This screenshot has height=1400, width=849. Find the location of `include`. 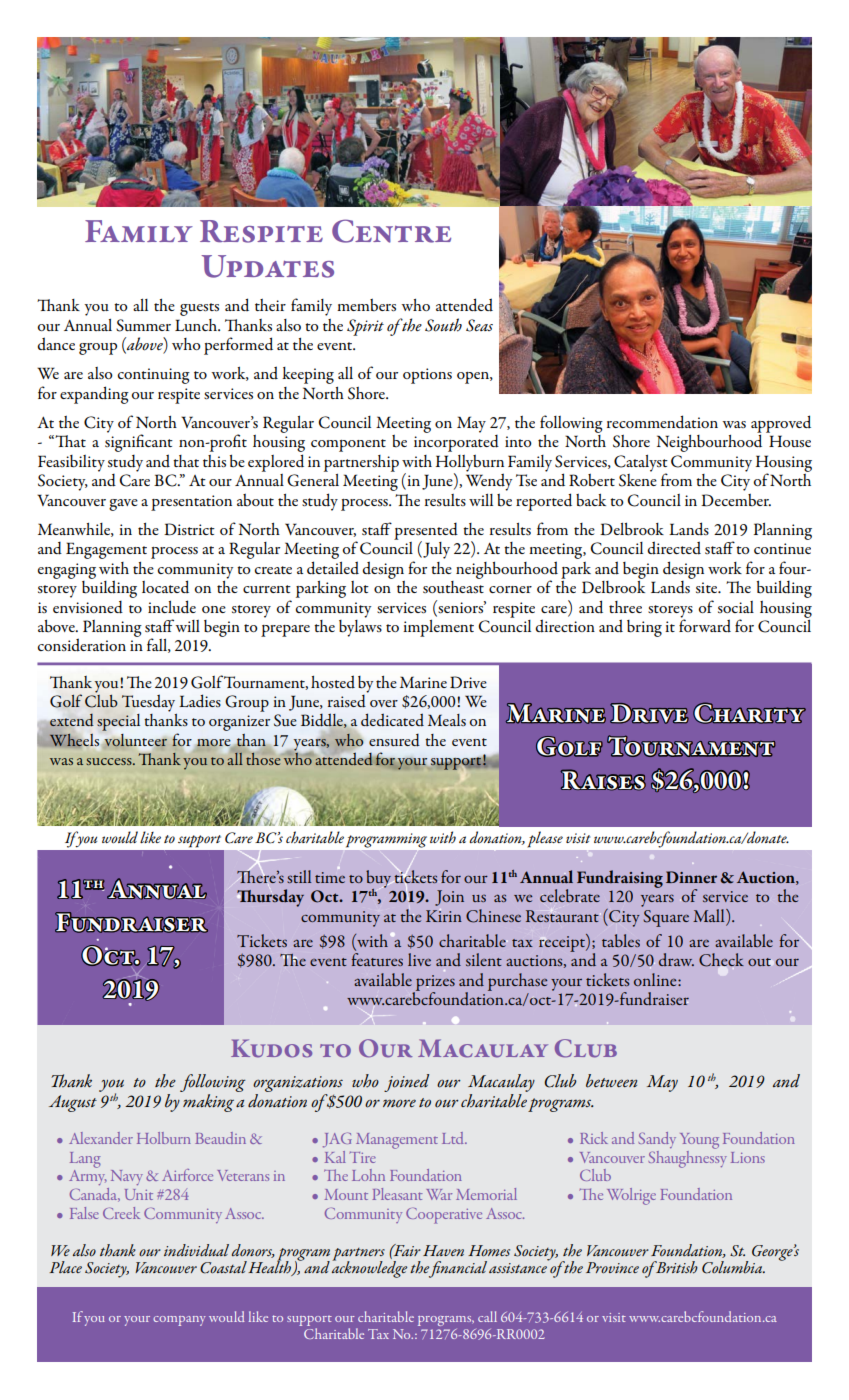

include is located at coordinates (172, 606).
